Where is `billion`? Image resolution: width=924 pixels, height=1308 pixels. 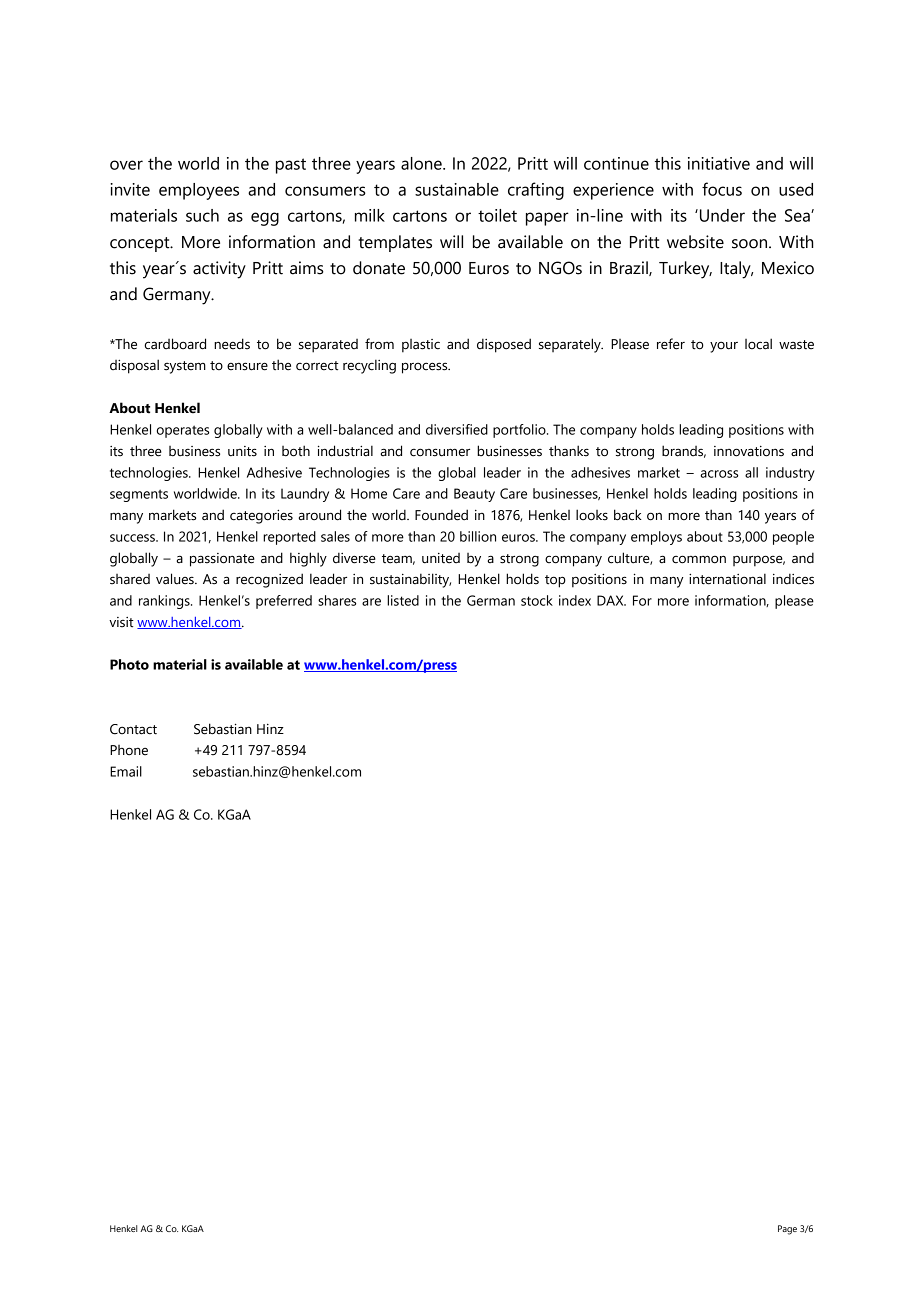 billion is located at coordinates (478, 536).
